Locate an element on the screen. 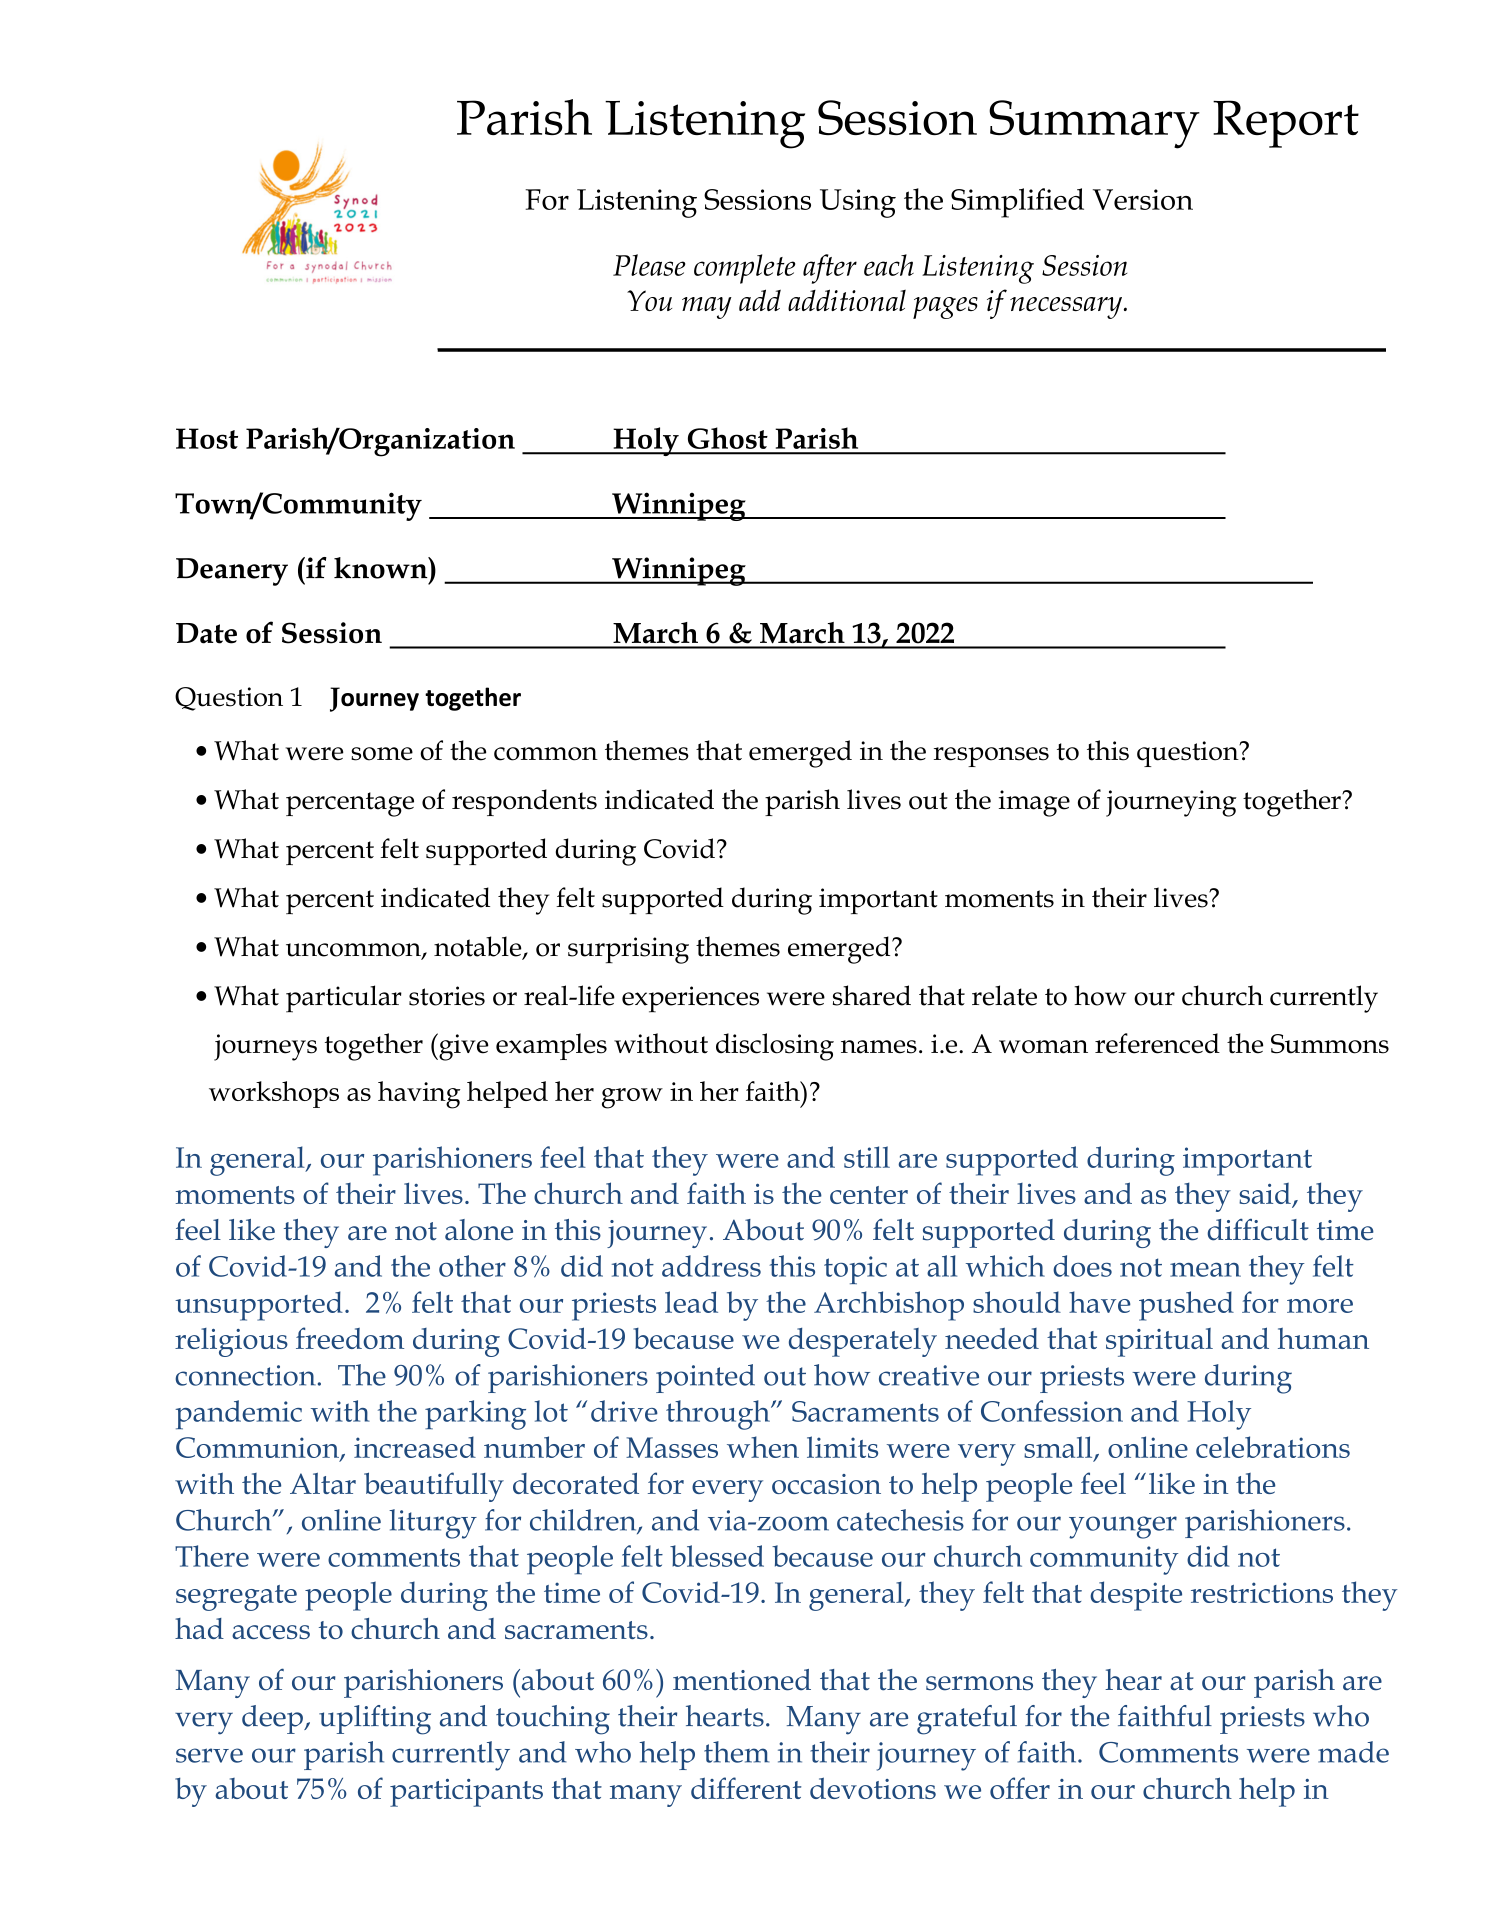 This screenshot has height=1926, width=1488. Please is located at coordinates (649, 265).
